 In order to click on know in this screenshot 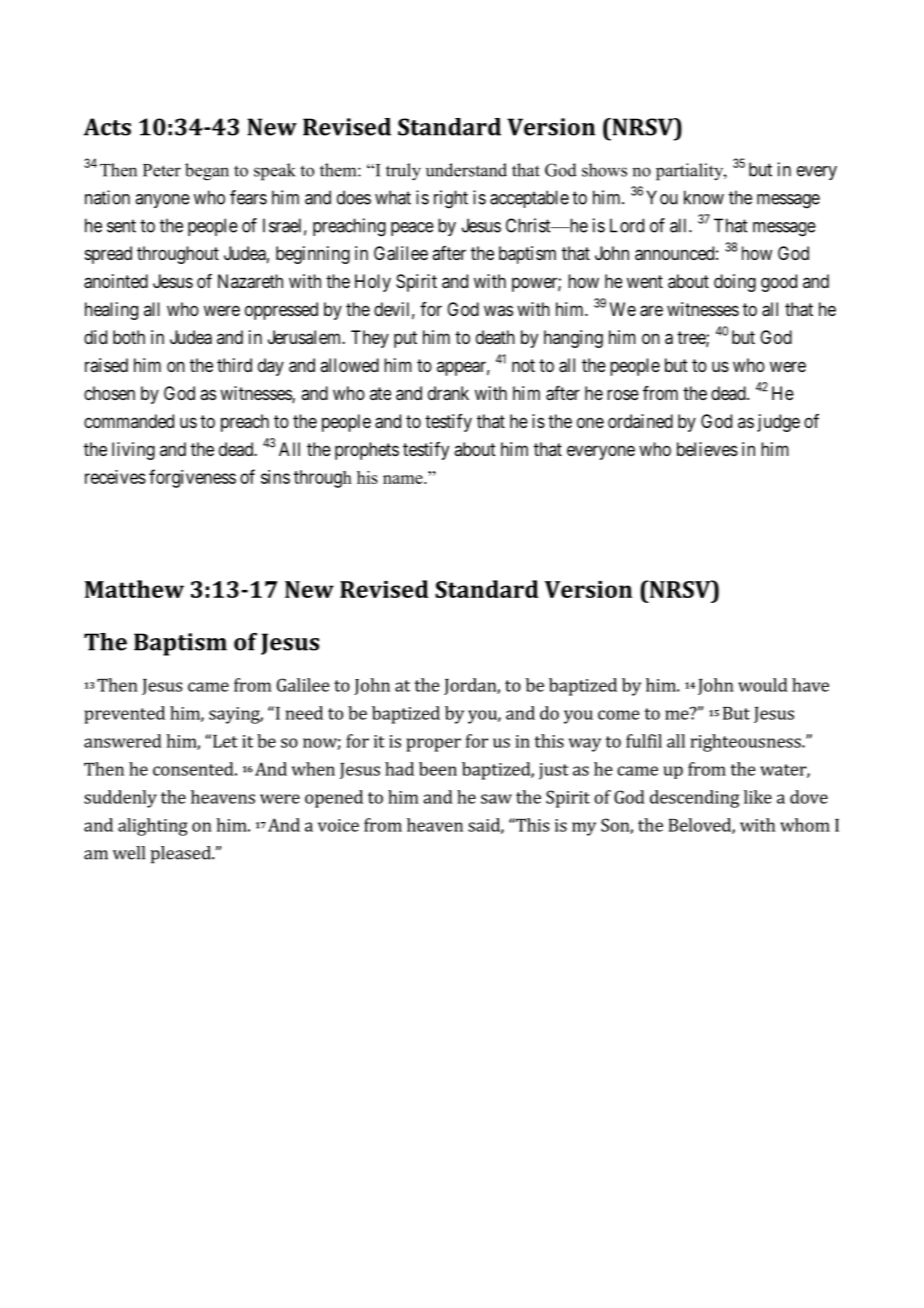, I will do `click(704, 197)`.
